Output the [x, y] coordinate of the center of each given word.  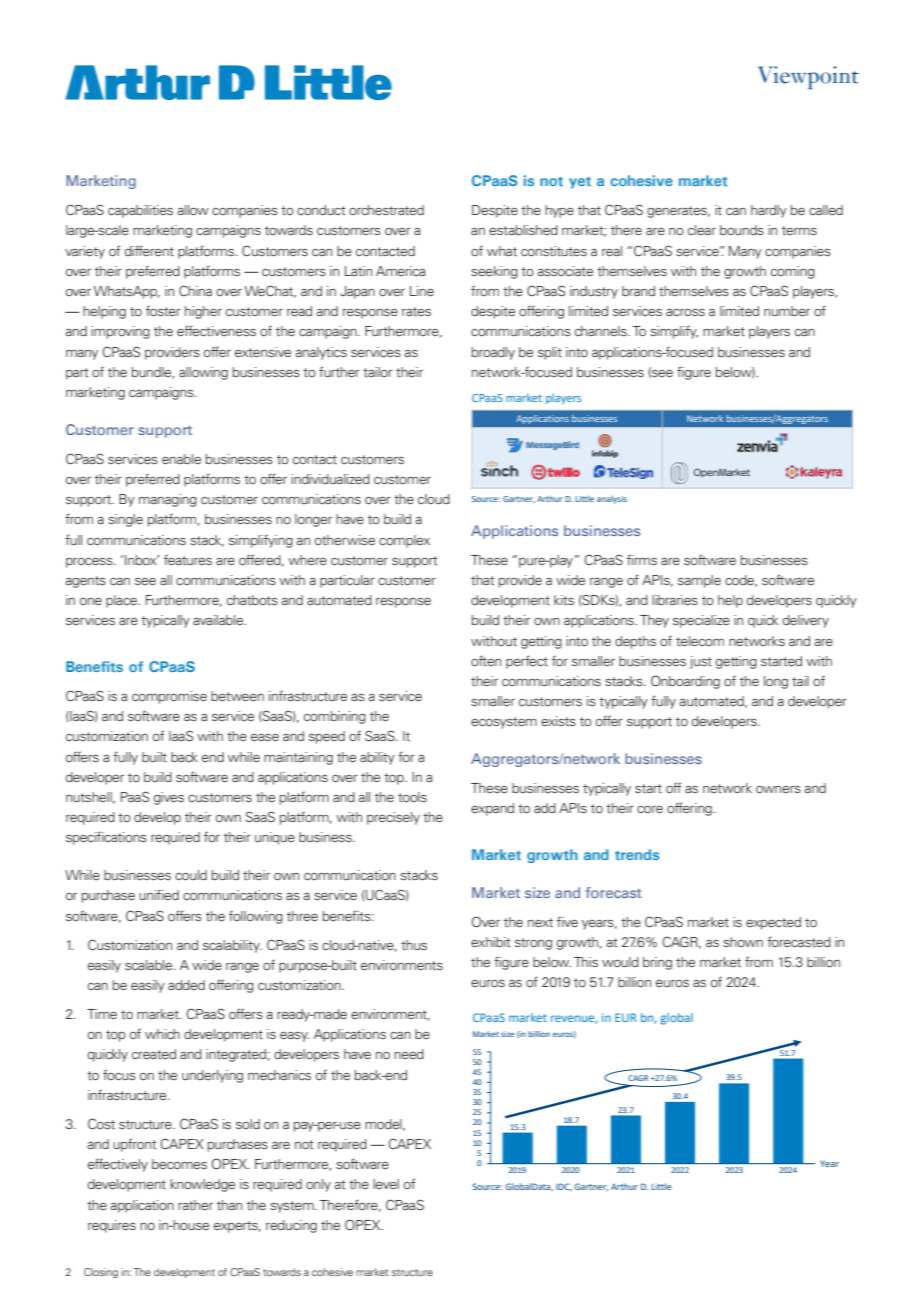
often [486, 661]
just [701, 662]
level [386, 1184]
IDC [564, 1187]
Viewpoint [808, 77]
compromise [169, 697]
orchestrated [386, 210]
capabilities [140, 211]
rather [195, 1205]
